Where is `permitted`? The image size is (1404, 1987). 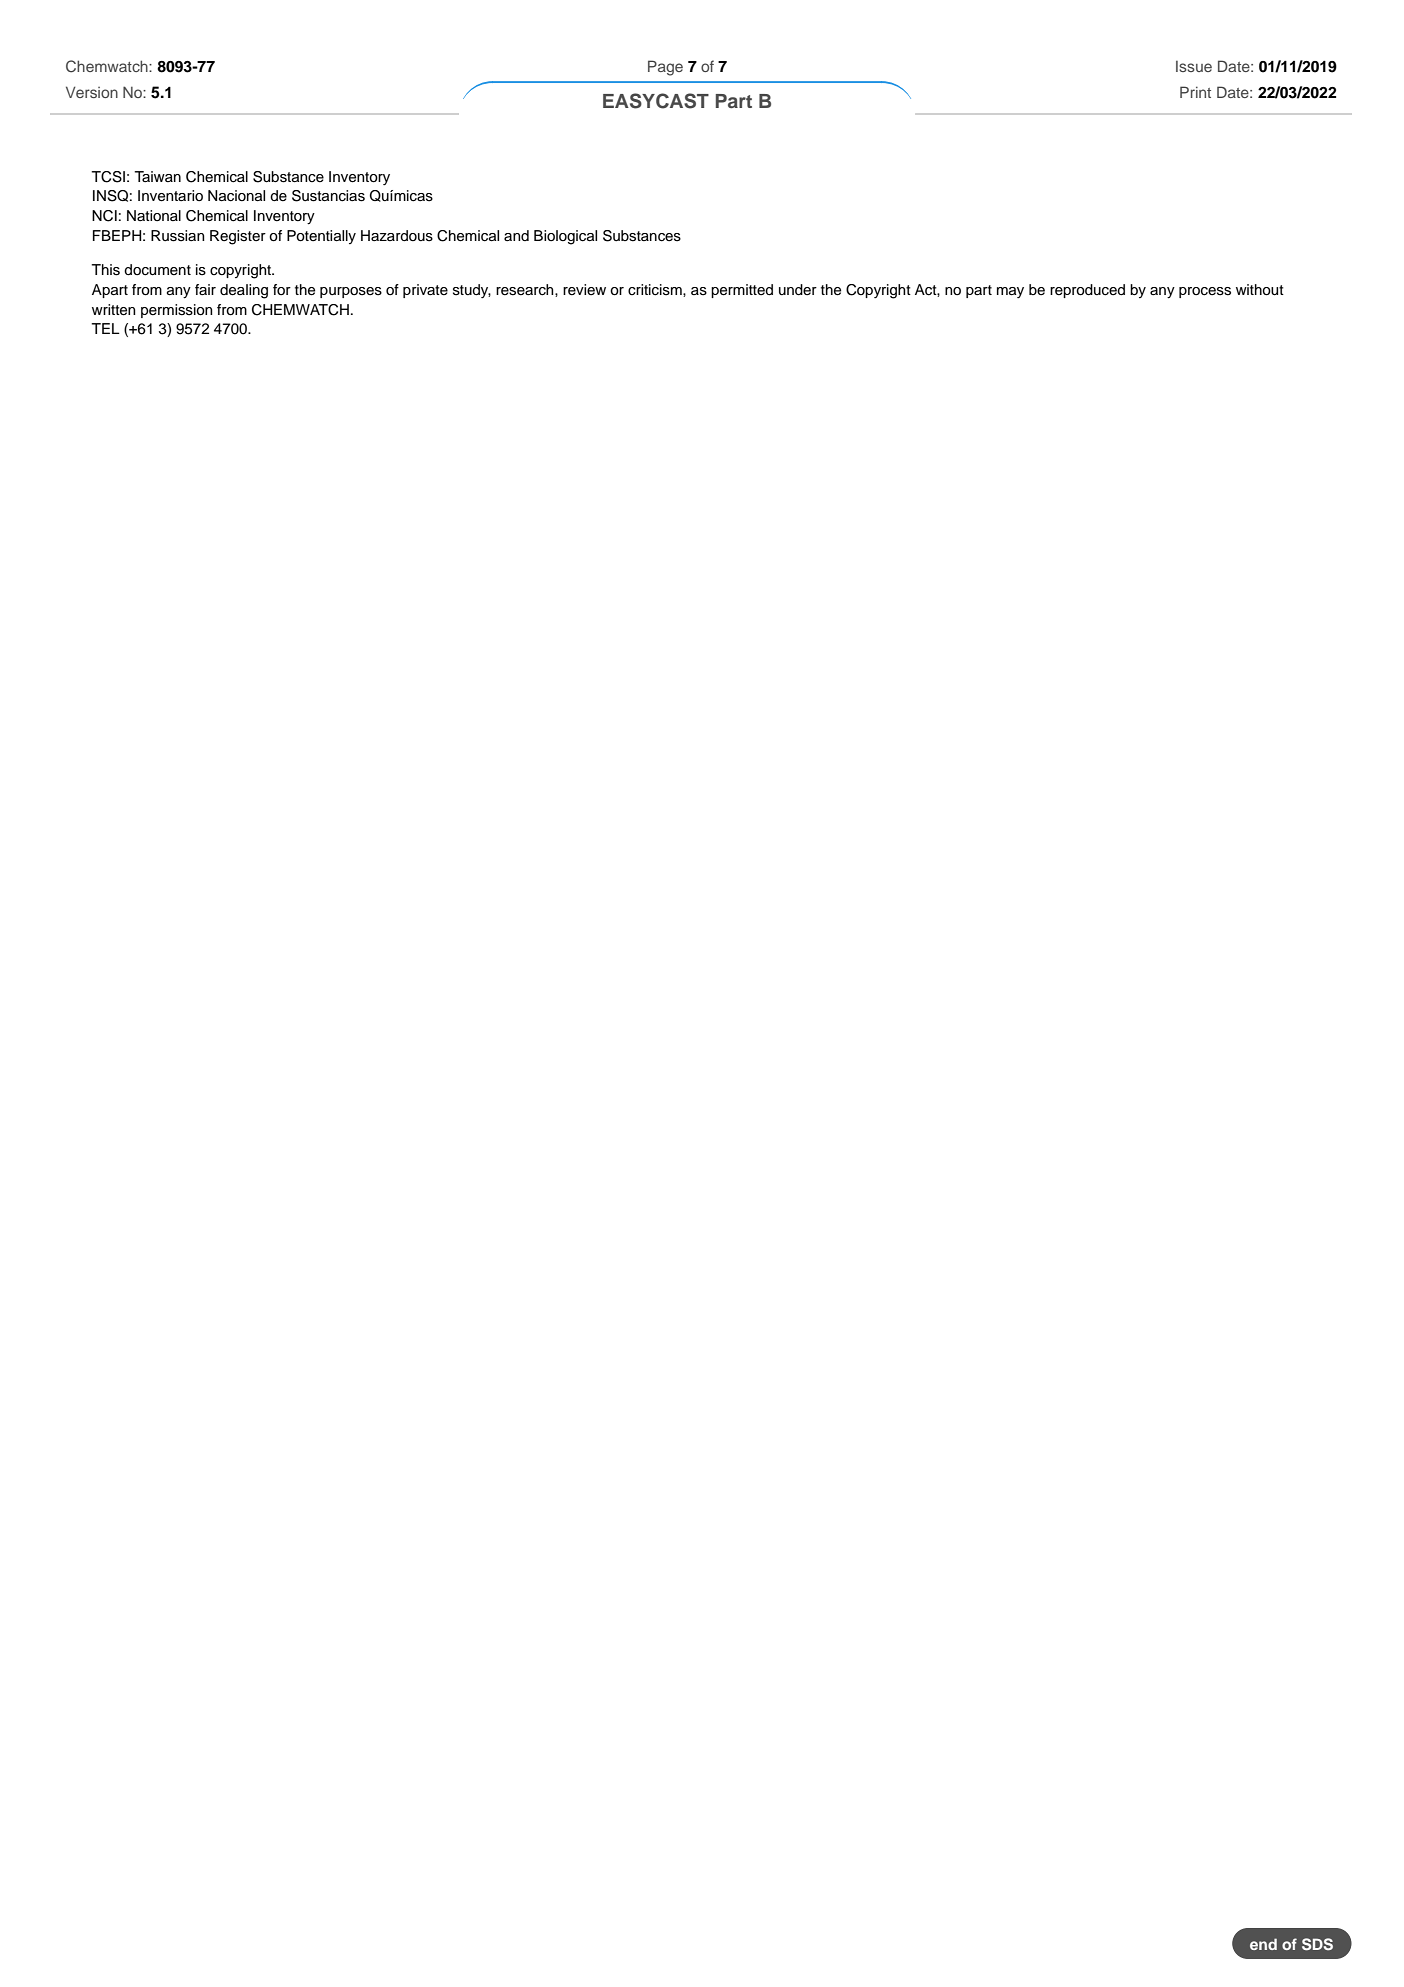 permitted is located at coordinates (742, 291).
